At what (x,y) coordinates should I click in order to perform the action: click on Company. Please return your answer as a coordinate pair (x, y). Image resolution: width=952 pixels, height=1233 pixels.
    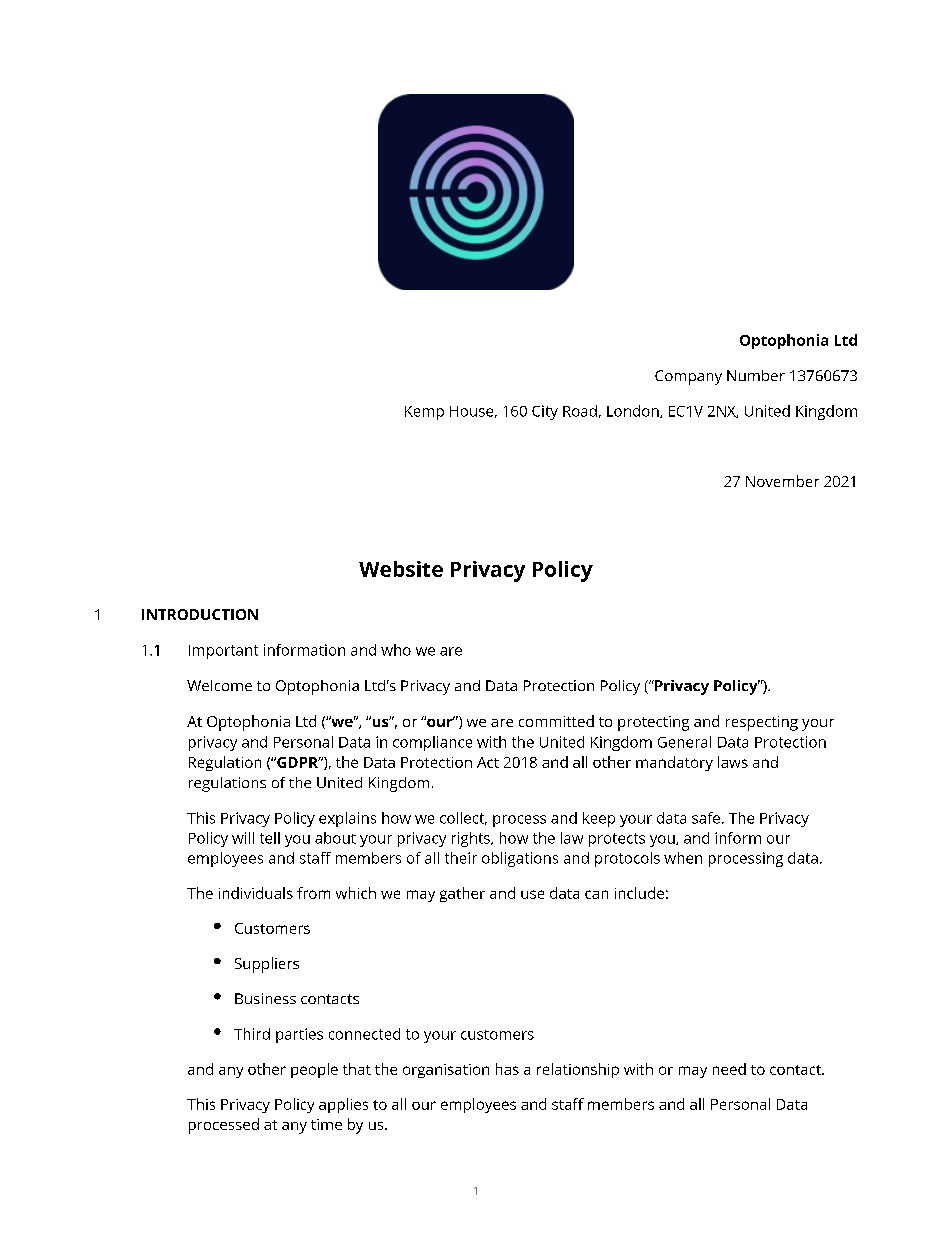
    Looking at the image, I should click on (688, 377).
